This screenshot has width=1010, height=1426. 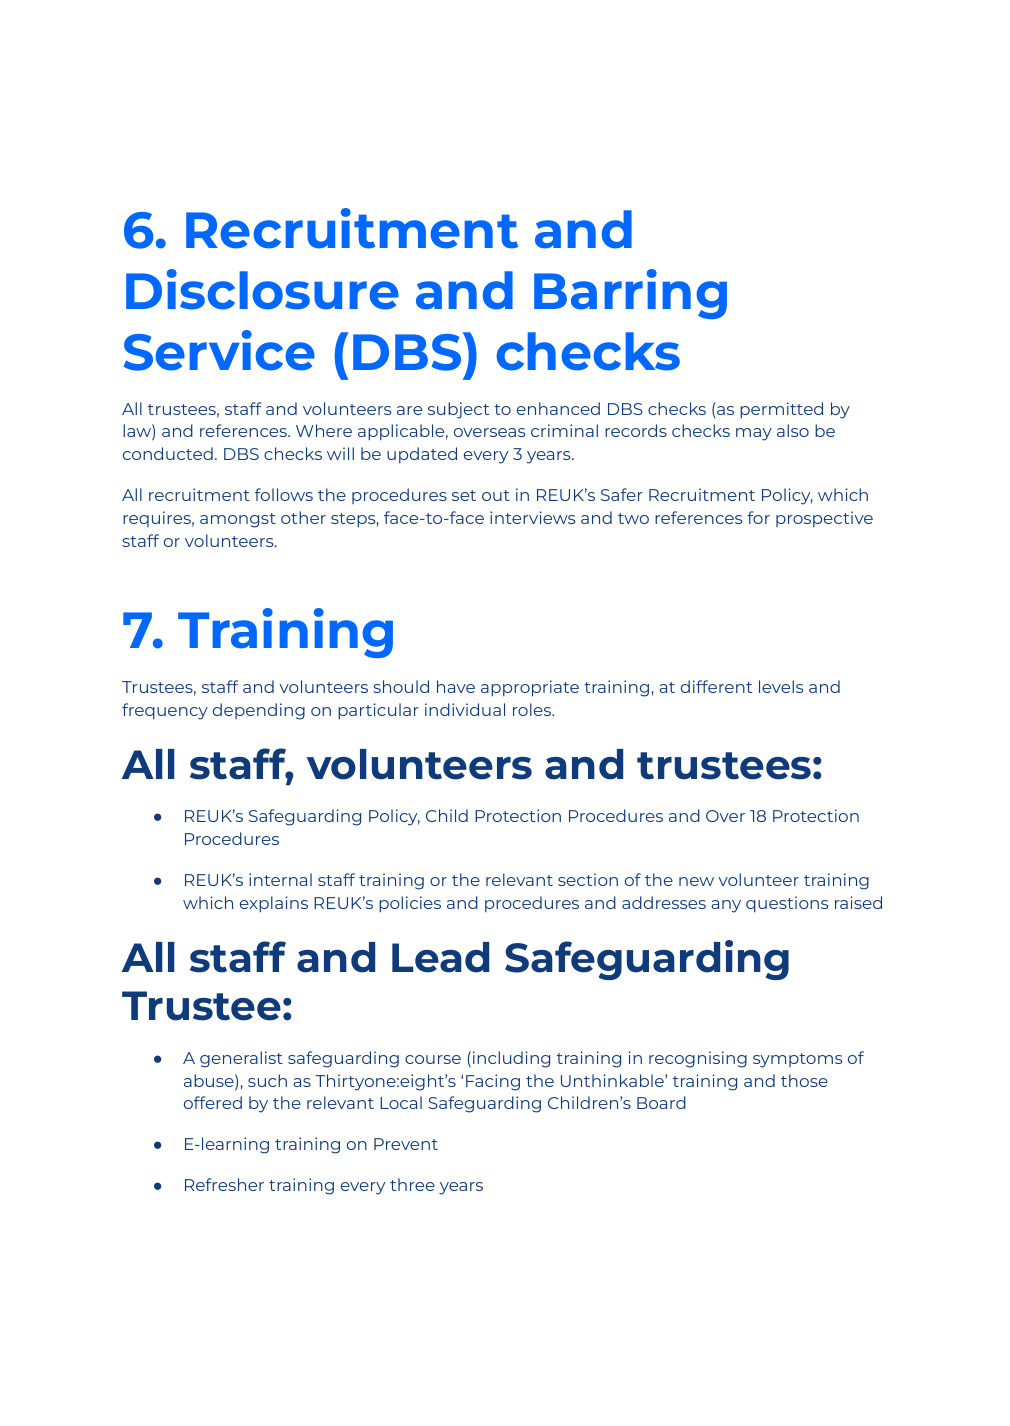 I want to click on Refresher, so click(x=224, y=1184).
